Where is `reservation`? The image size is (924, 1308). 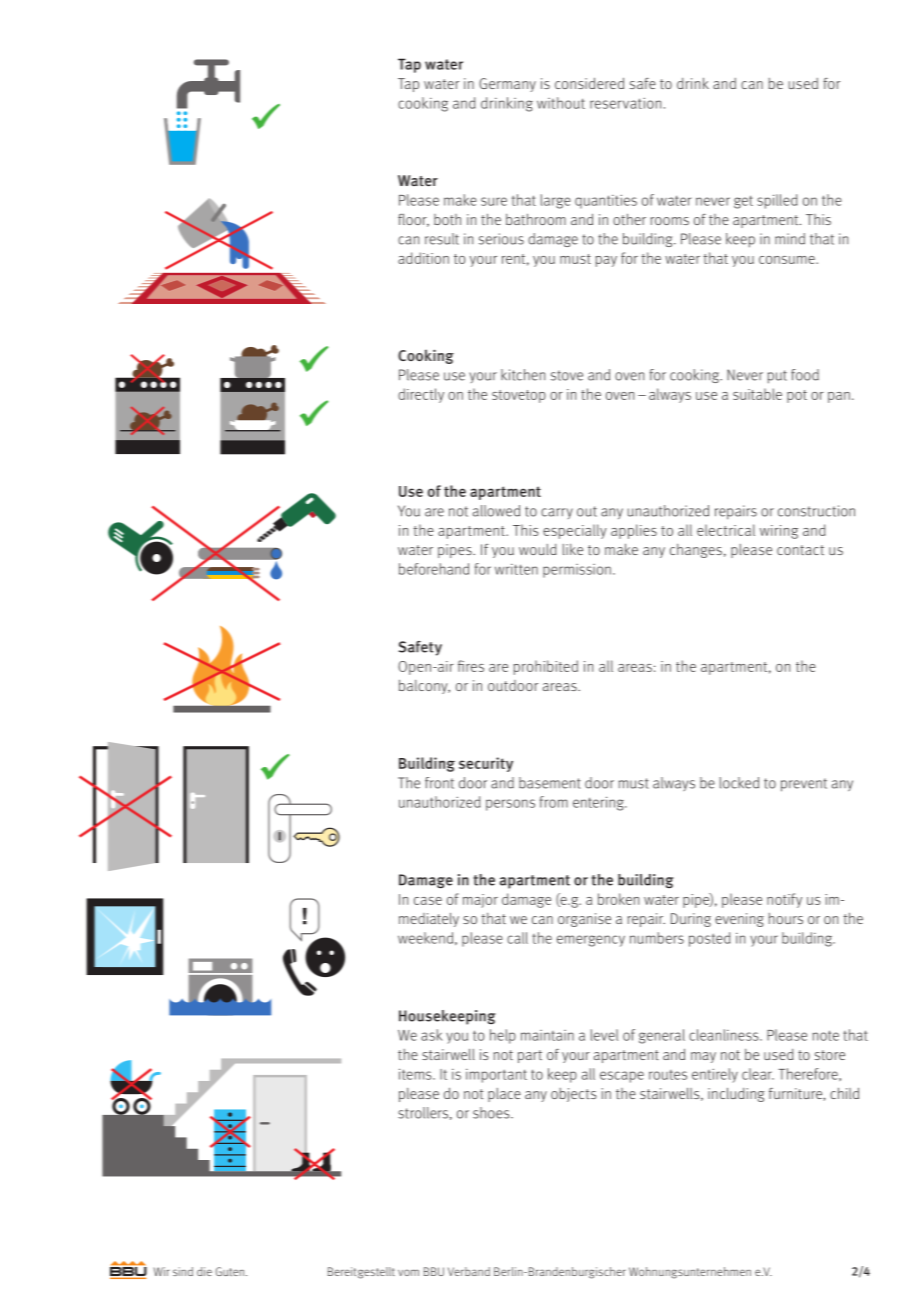 reservation is located at coordinates (625, 103).
